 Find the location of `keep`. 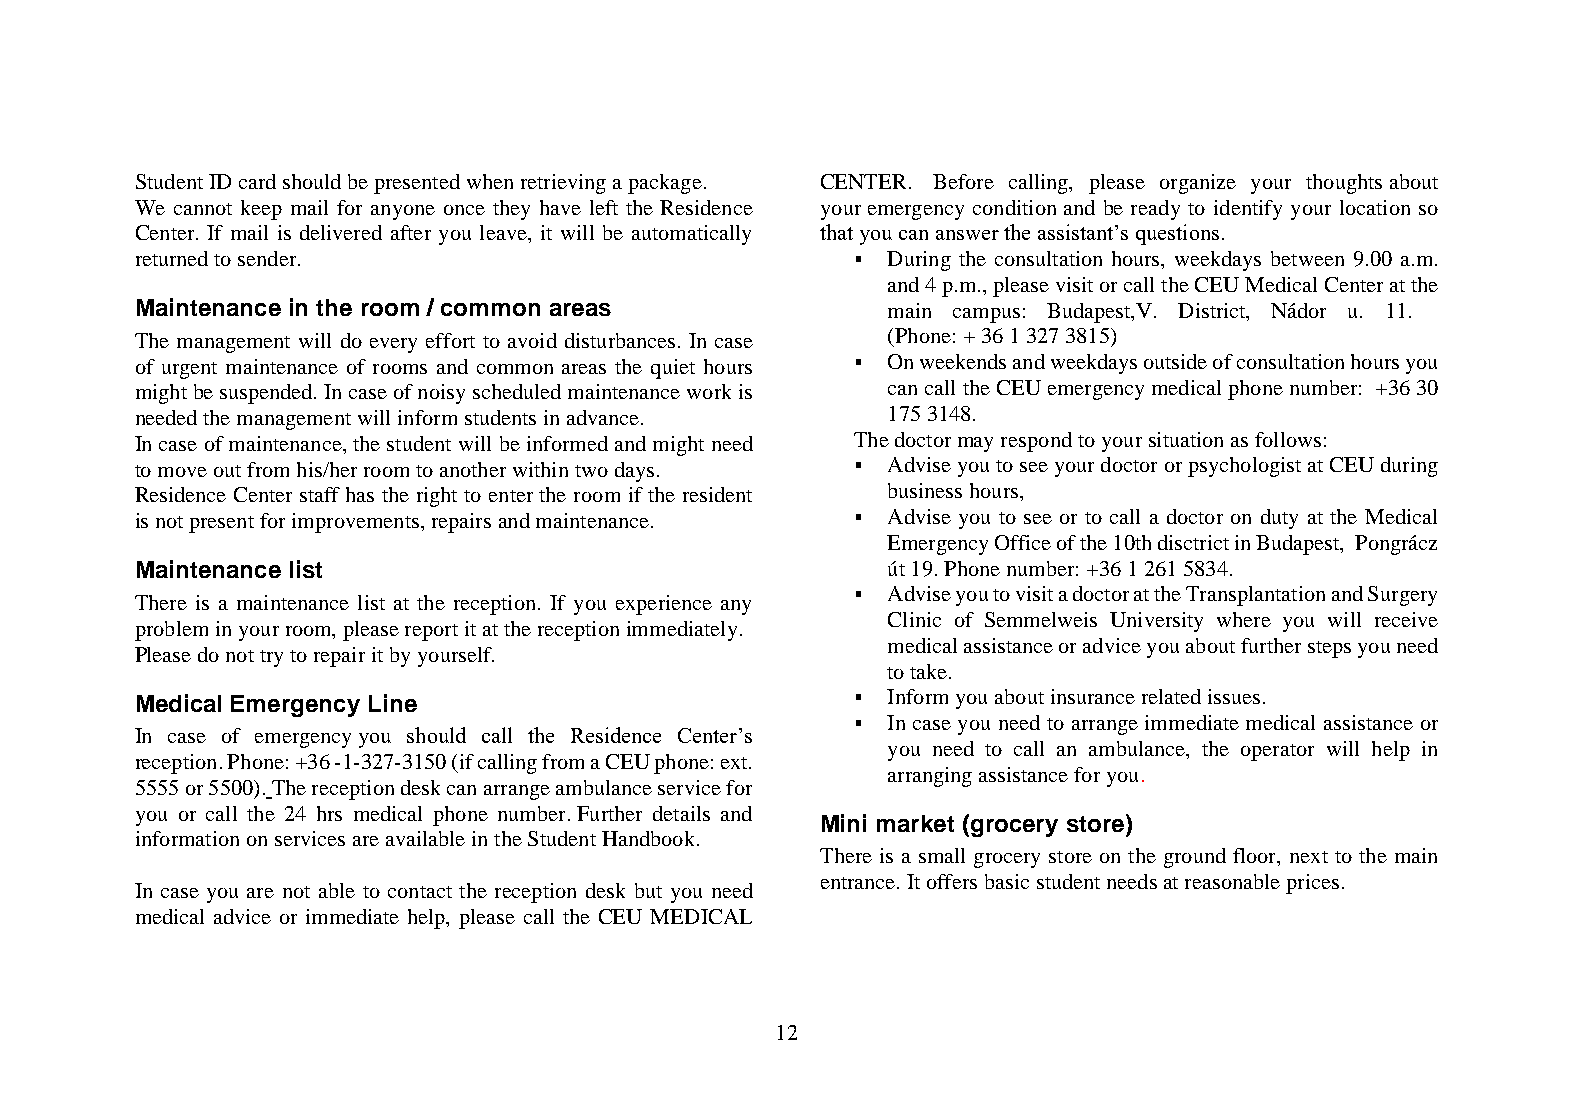

keep is located at coordinates (261, 210).
